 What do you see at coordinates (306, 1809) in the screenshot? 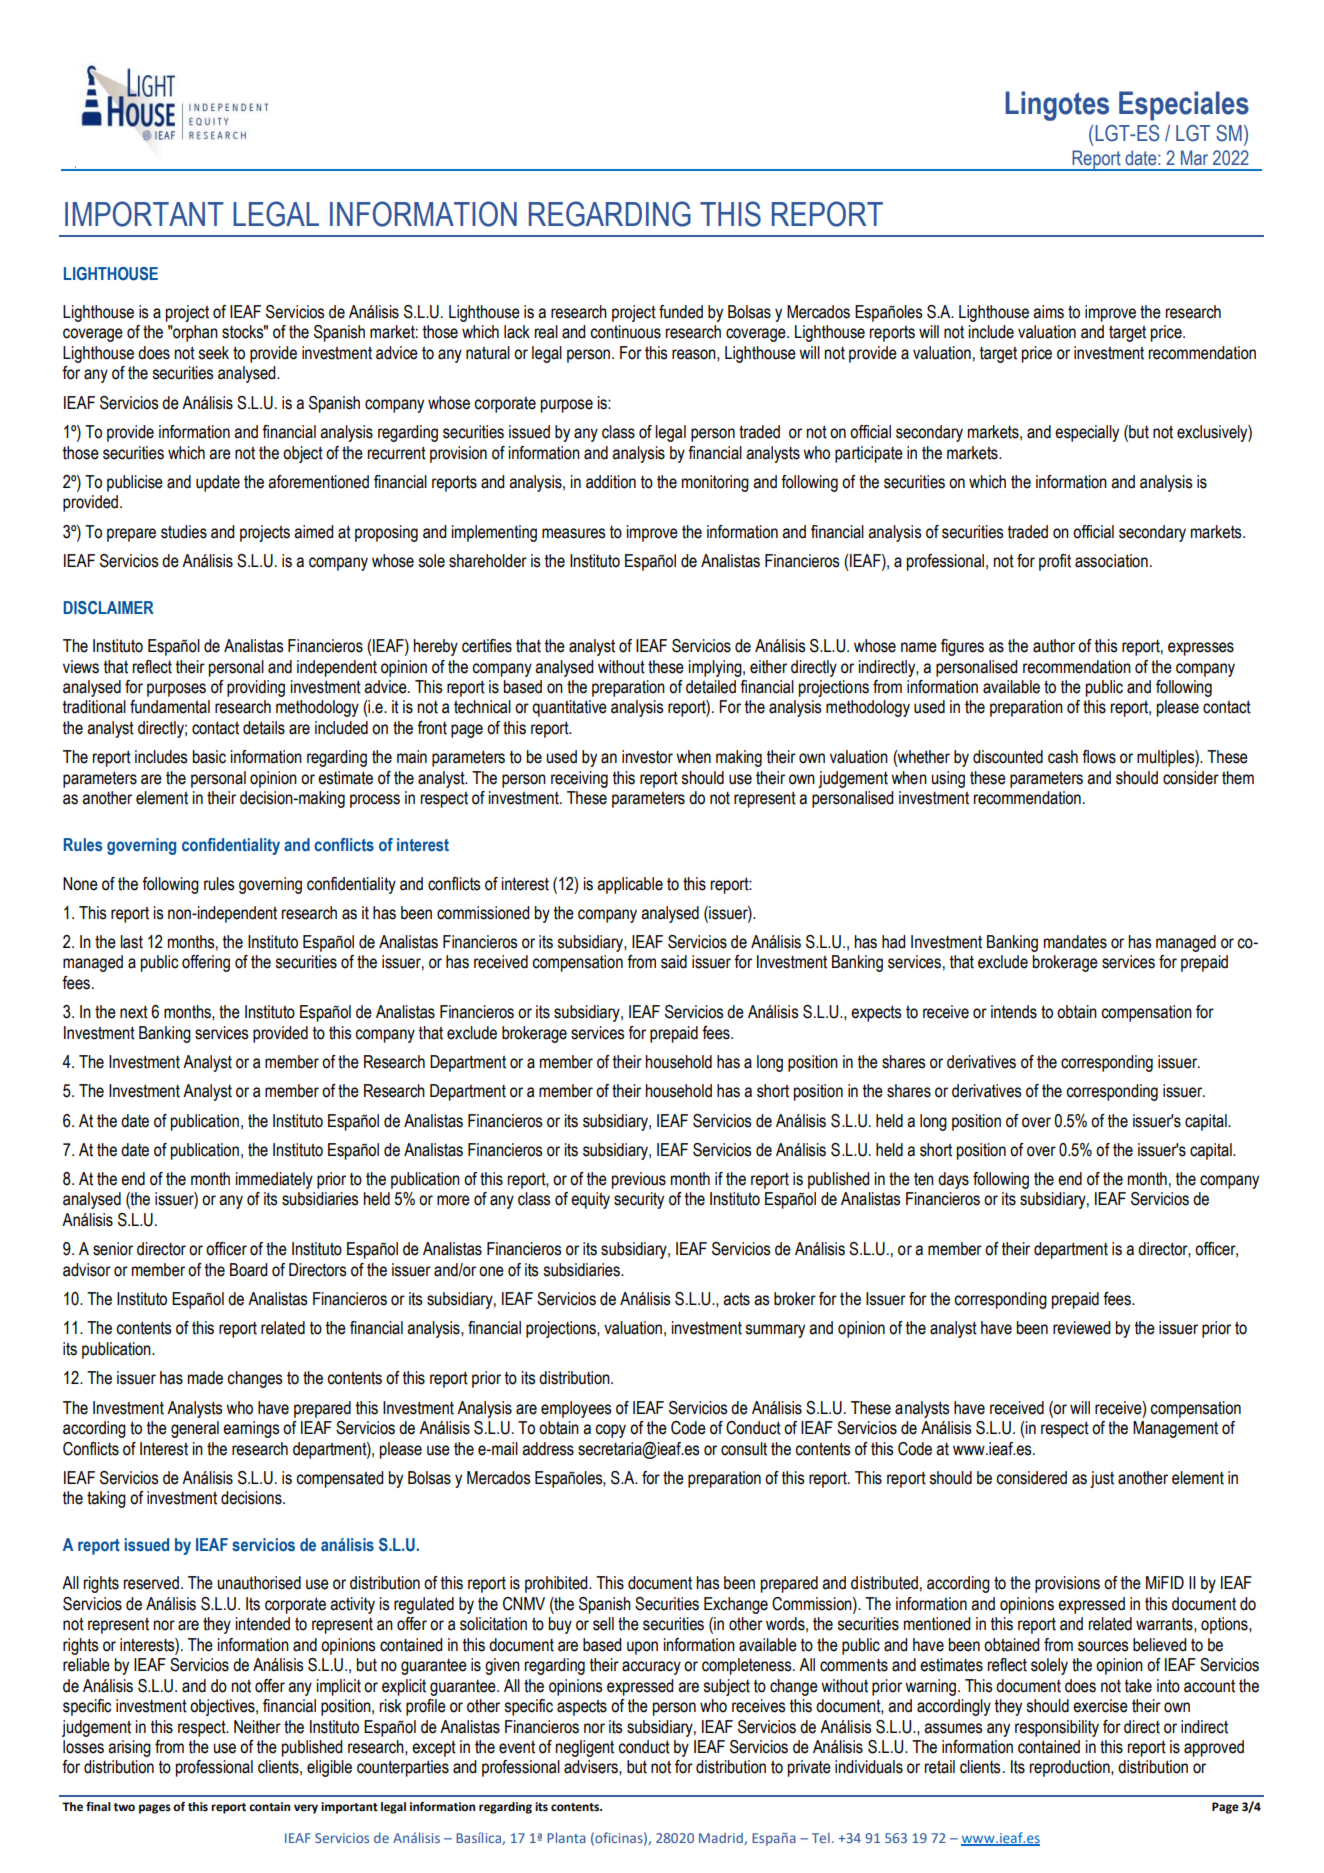
I see `very` at bounding box center [306, 1809].
